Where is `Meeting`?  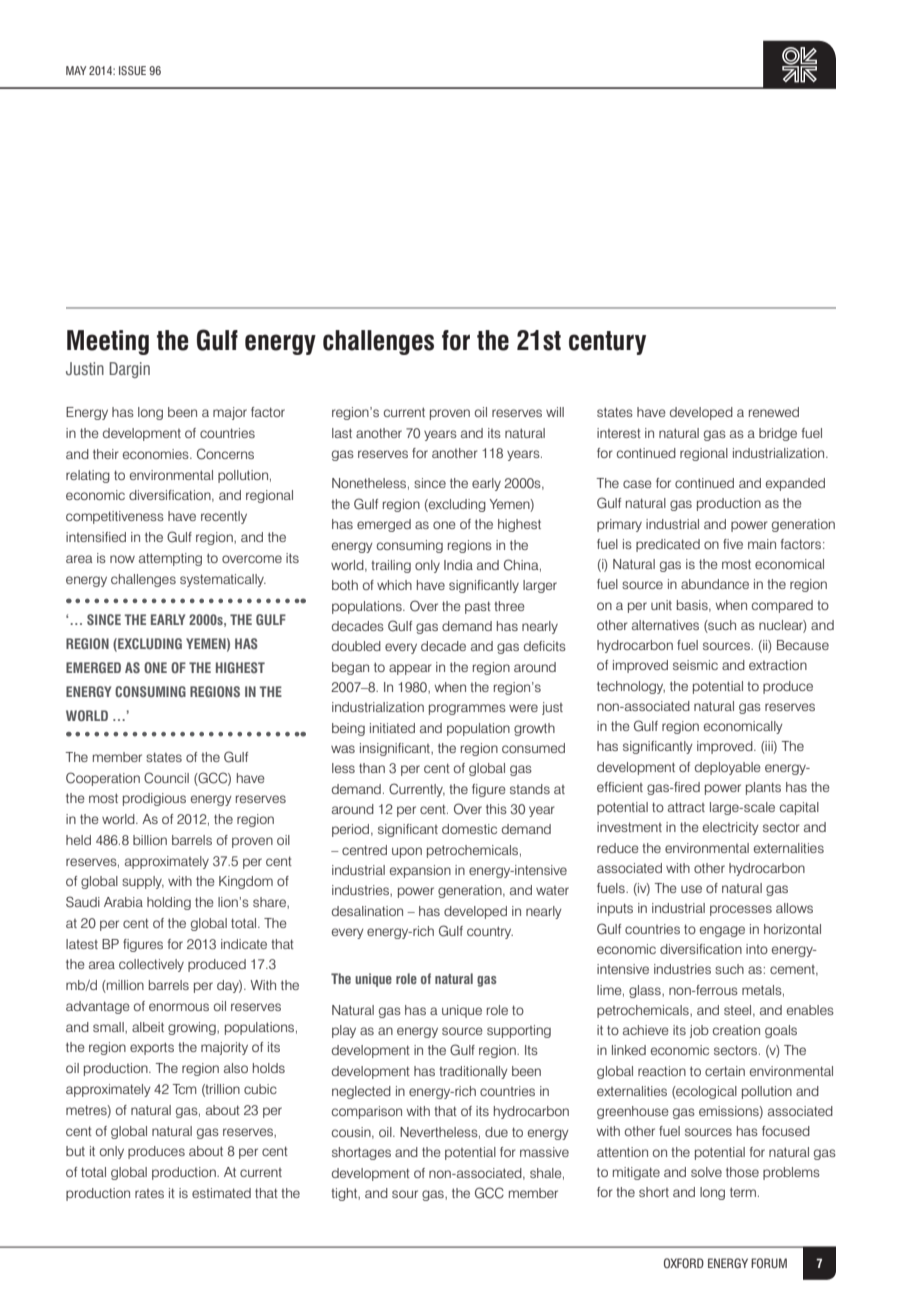 Meeting is located at coordinates (108, 342).
